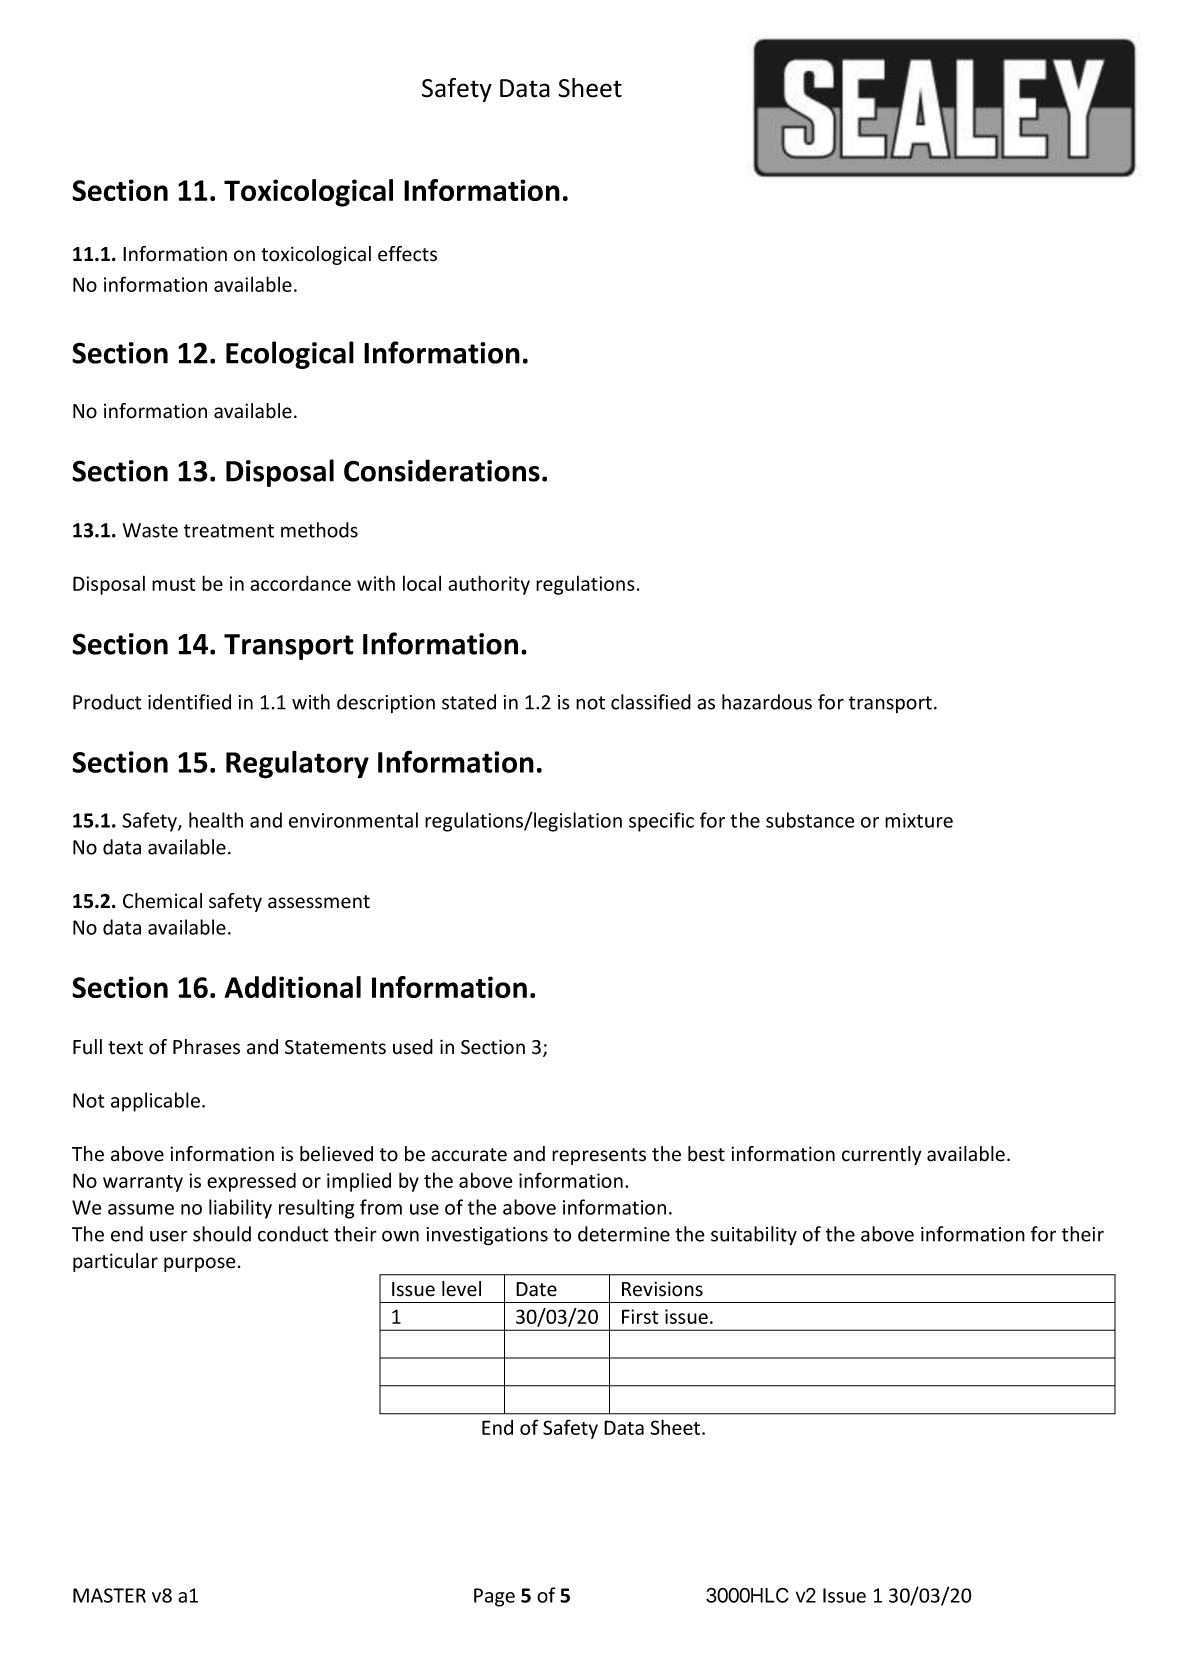  Describe the element at coordinates (173, 584) in the screenshot. I see `must` at that location.
